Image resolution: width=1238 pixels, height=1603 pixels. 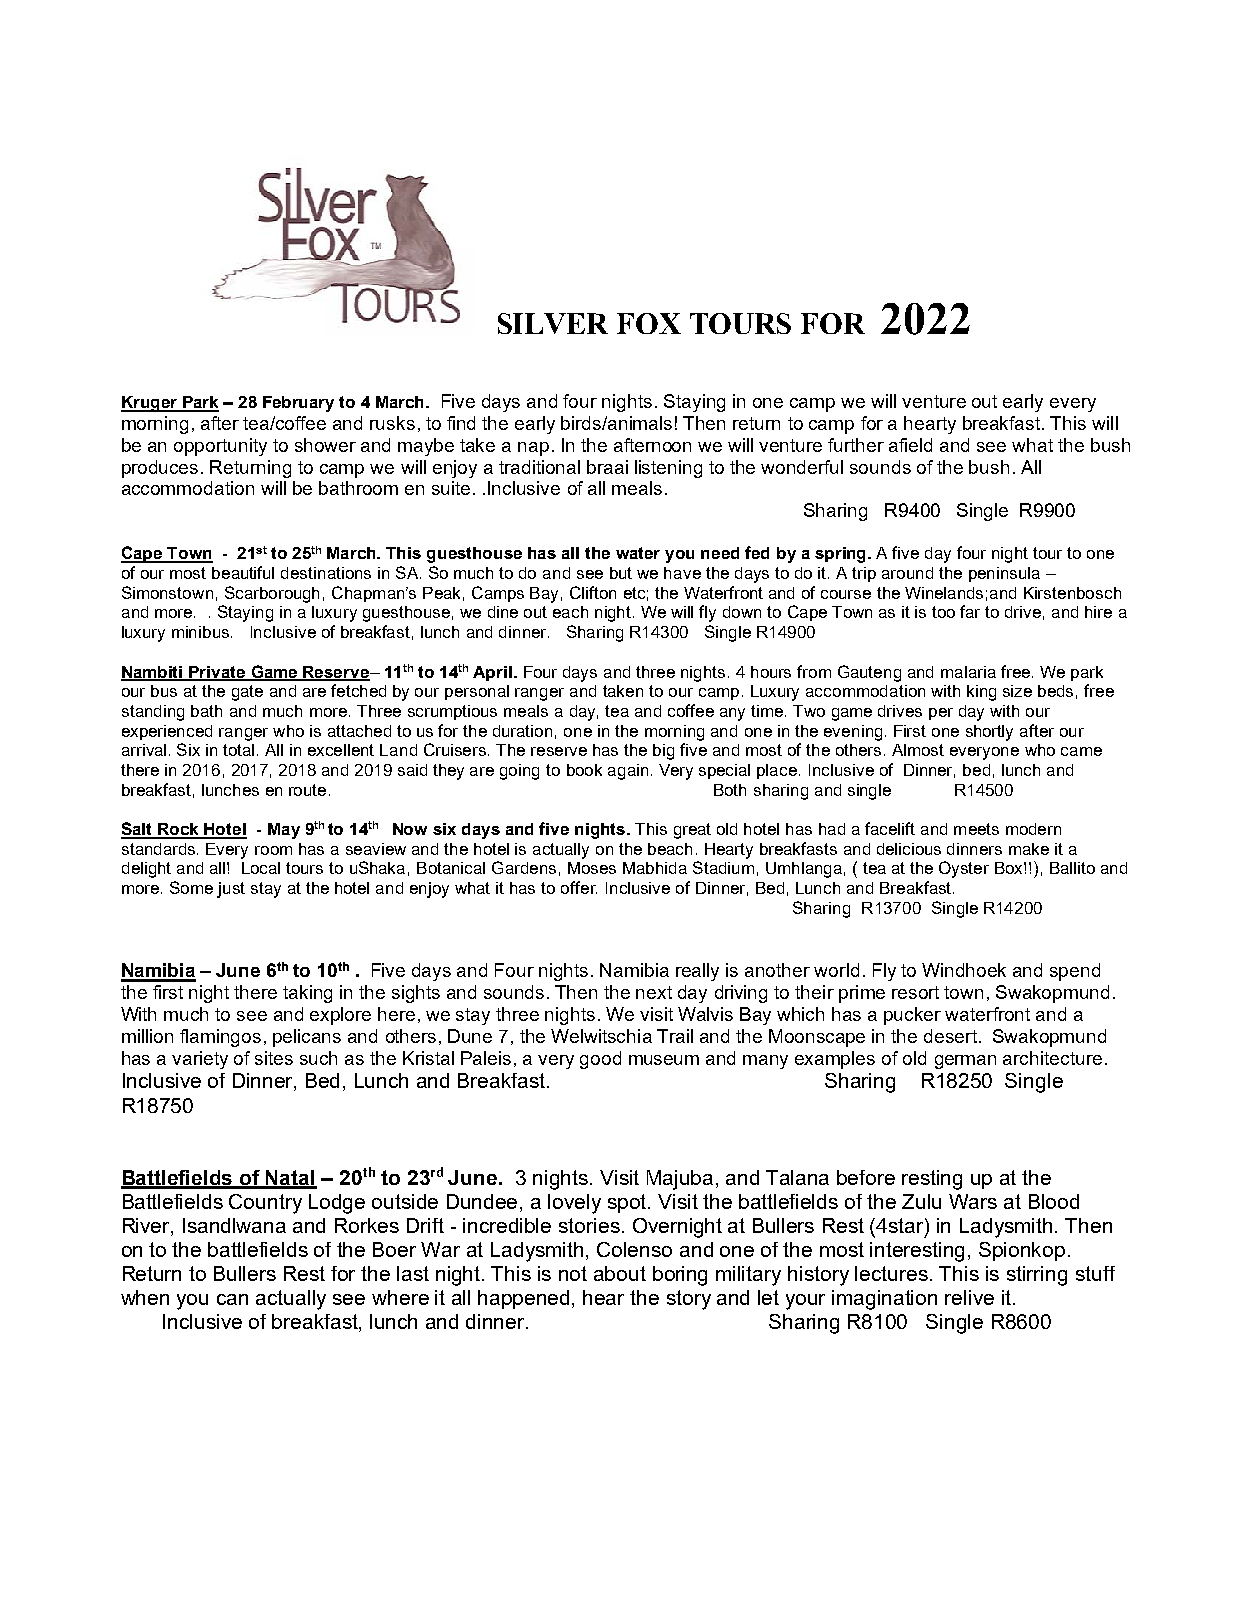 I want to click on when, so click(x=145, y=1297).
